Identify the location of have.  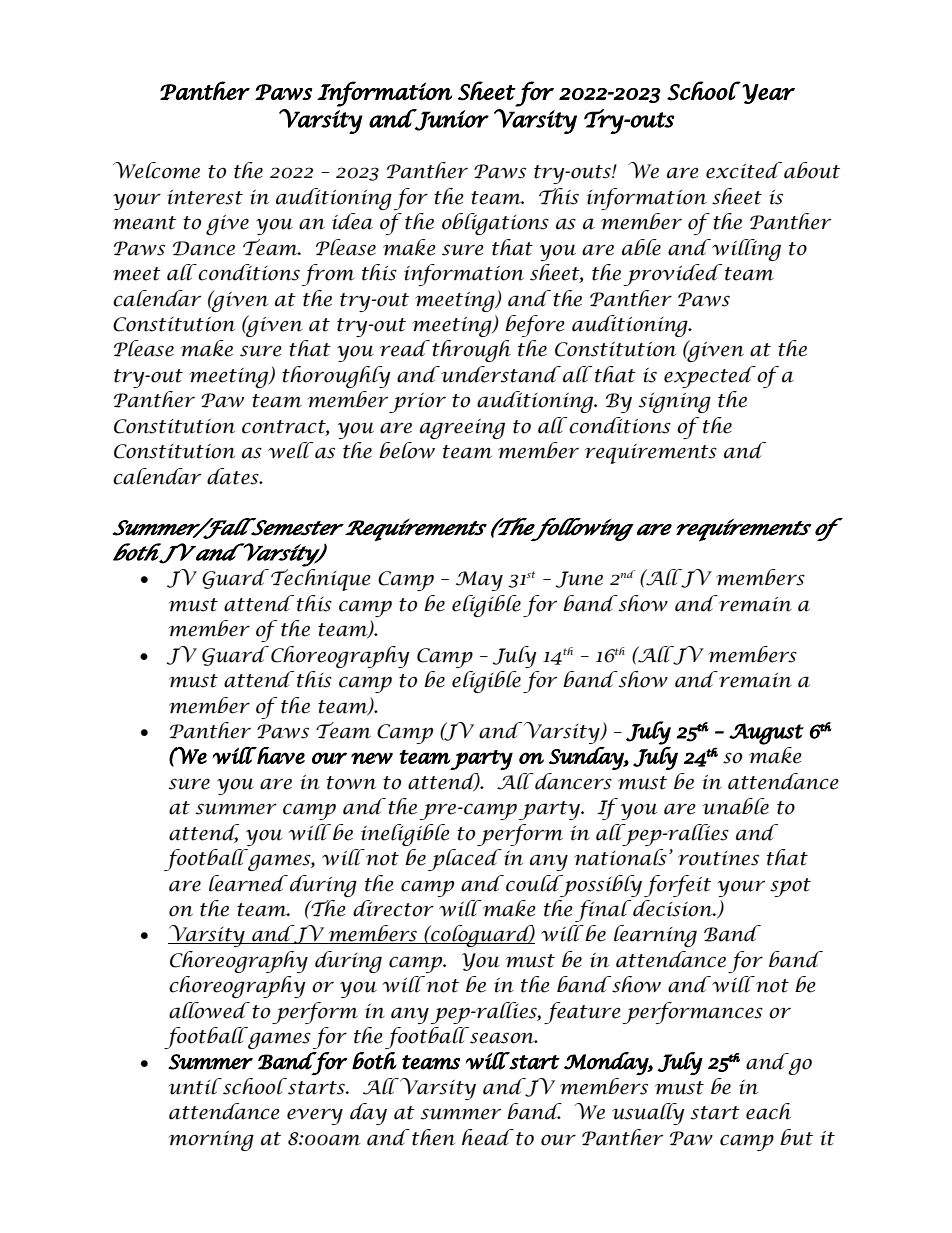
(280, 755).
